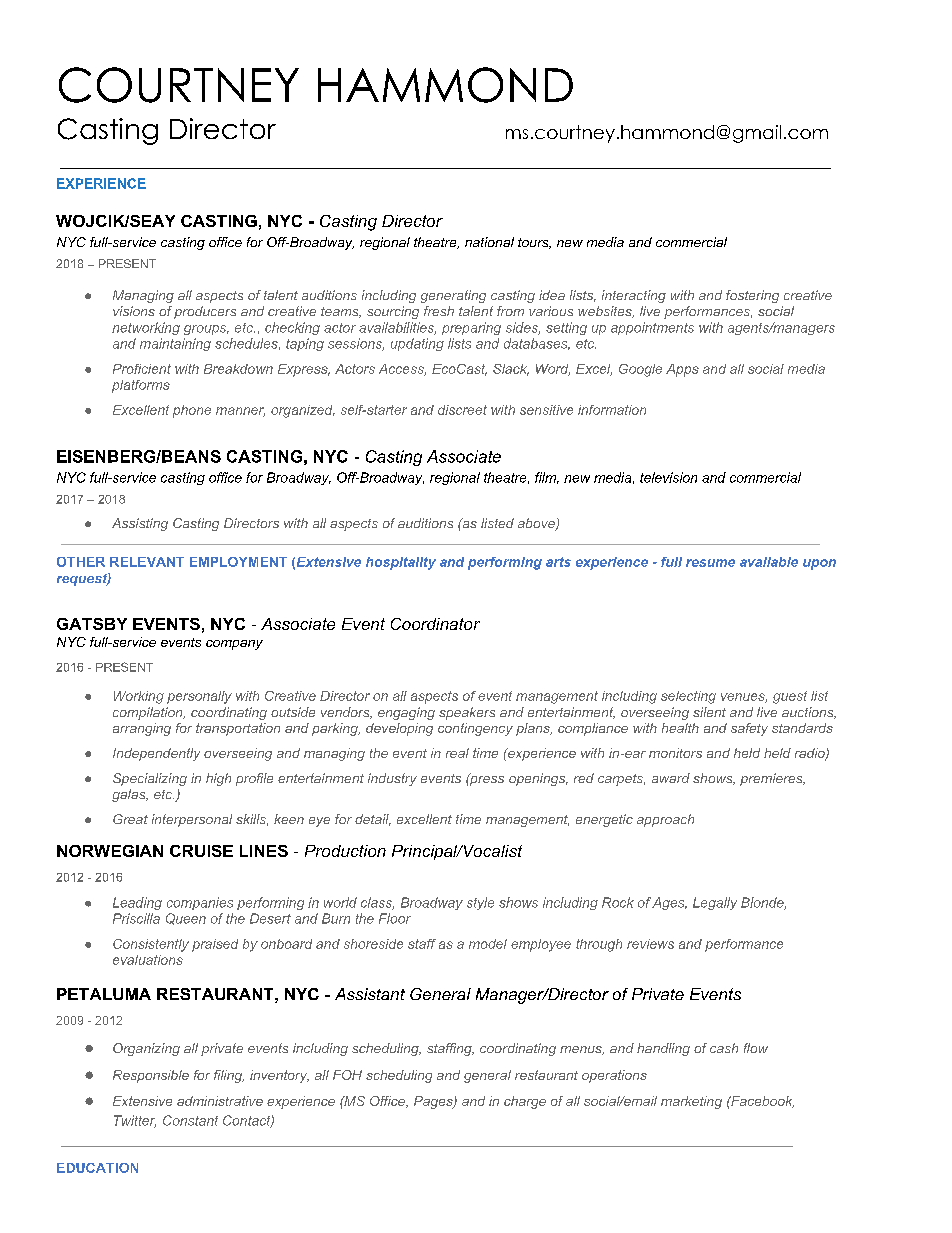  What do you see at coordinates (192, 411) in the image?
I see `phone` at bounding box center [192, 411].
